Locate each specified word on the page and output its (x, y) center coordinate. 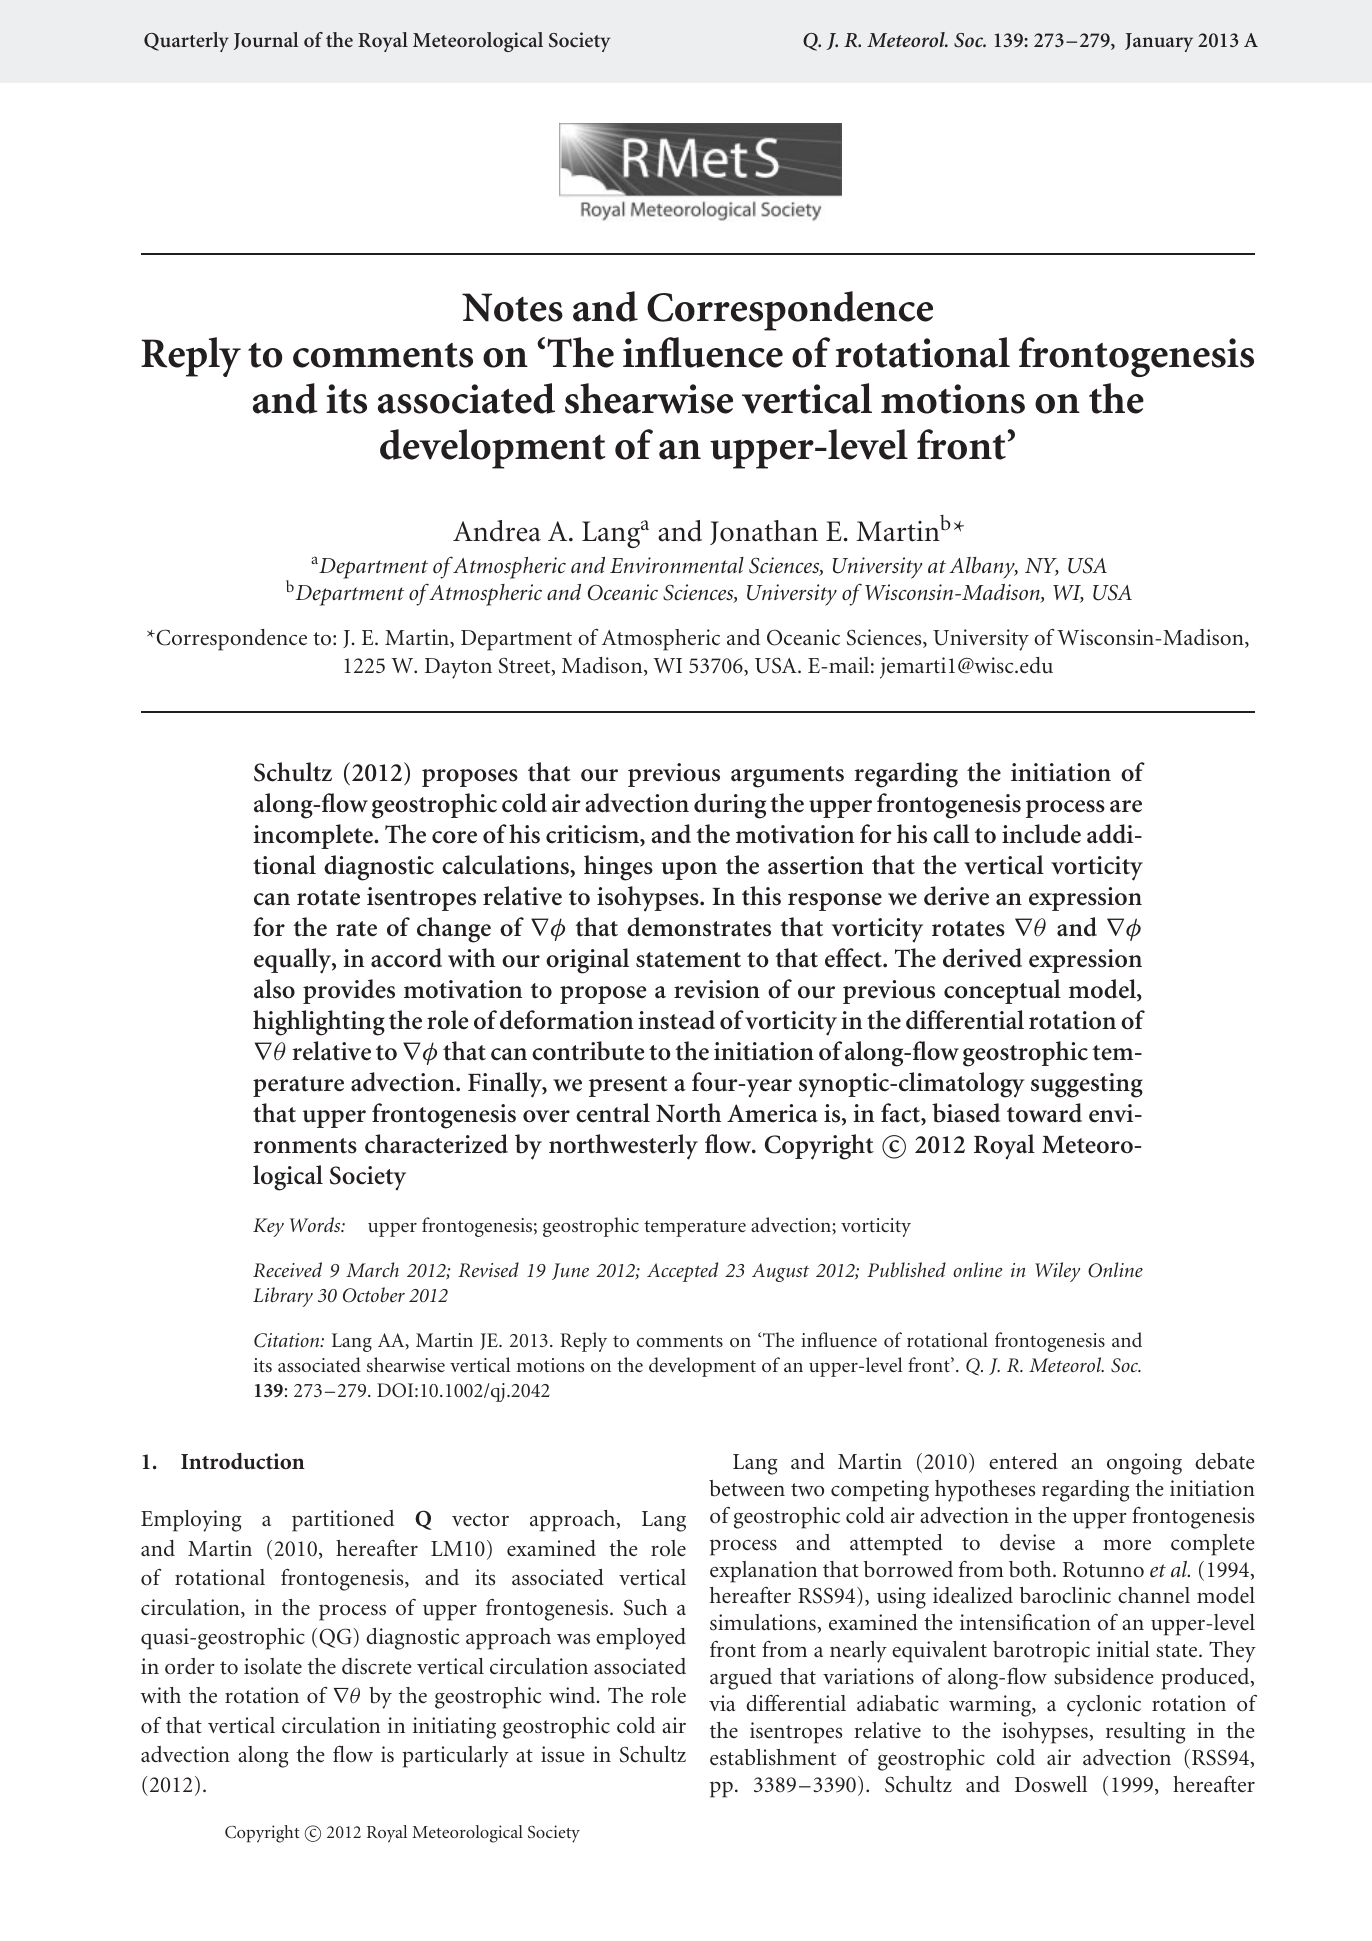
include (1041, 834)
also (274, 989)
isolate (273, 1666)
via (722, 1703)
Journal (266, 41)
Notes (512, 307)
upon (689, 871)
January (1159, 42)
